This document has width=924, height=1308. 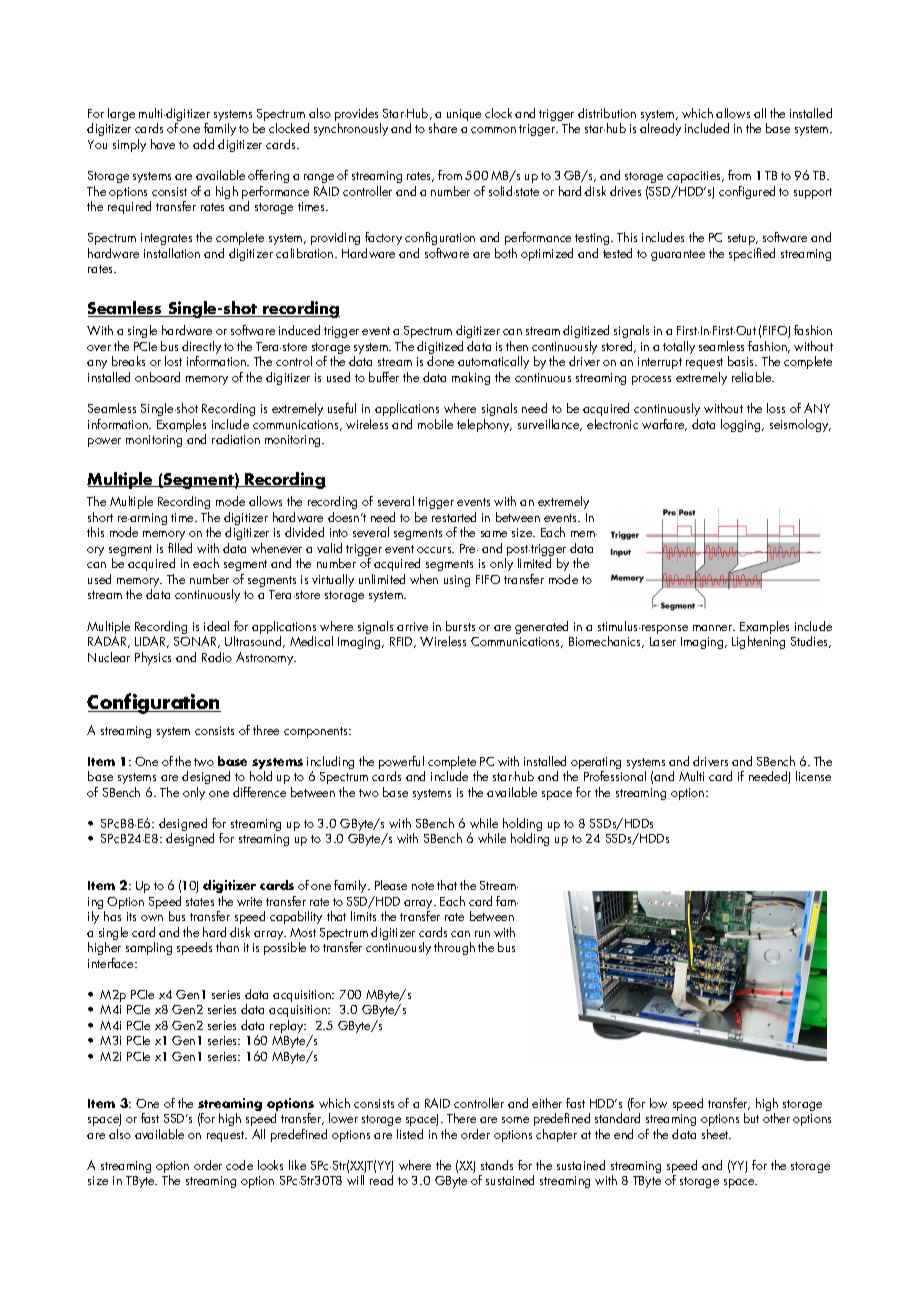 What do you see at coordinates (203, 144) in the document?
I see `add` at bounding box center [203, 144].
